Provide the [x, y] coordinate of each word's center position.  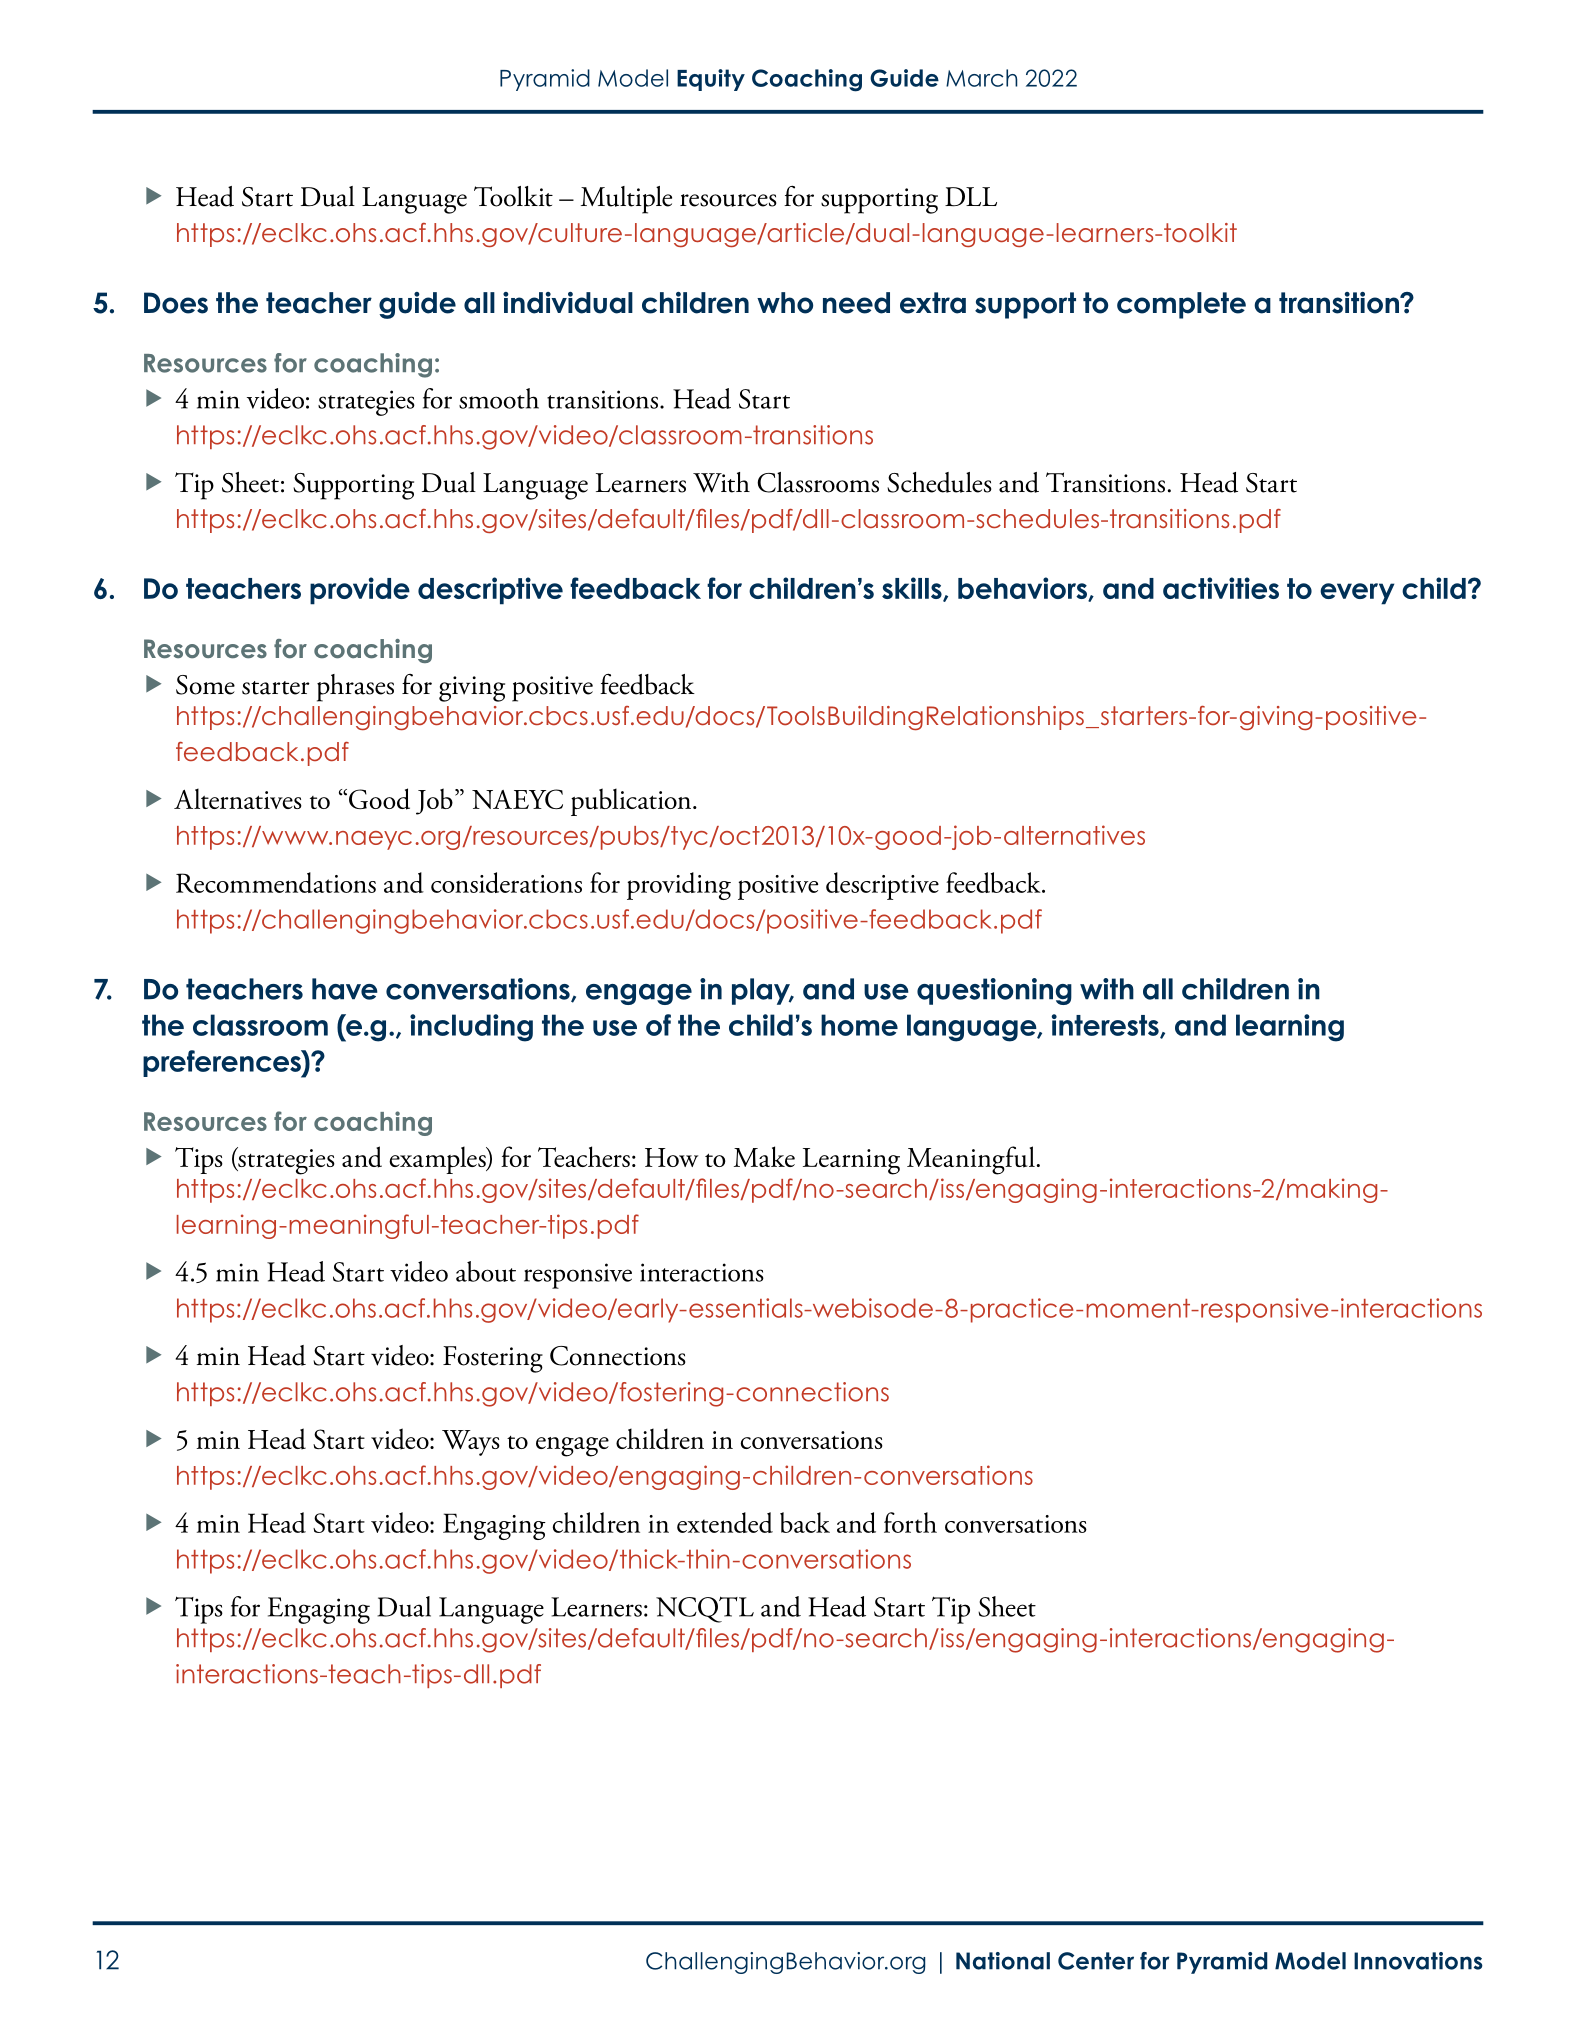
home [859, 1025]
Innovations [1418, 1961]
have [345, 989]
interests [1106, 1026]
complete [1181, 305]
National [1003, 1961]
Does [176, 303]
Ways [471, 1443]
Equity [711, 80]
